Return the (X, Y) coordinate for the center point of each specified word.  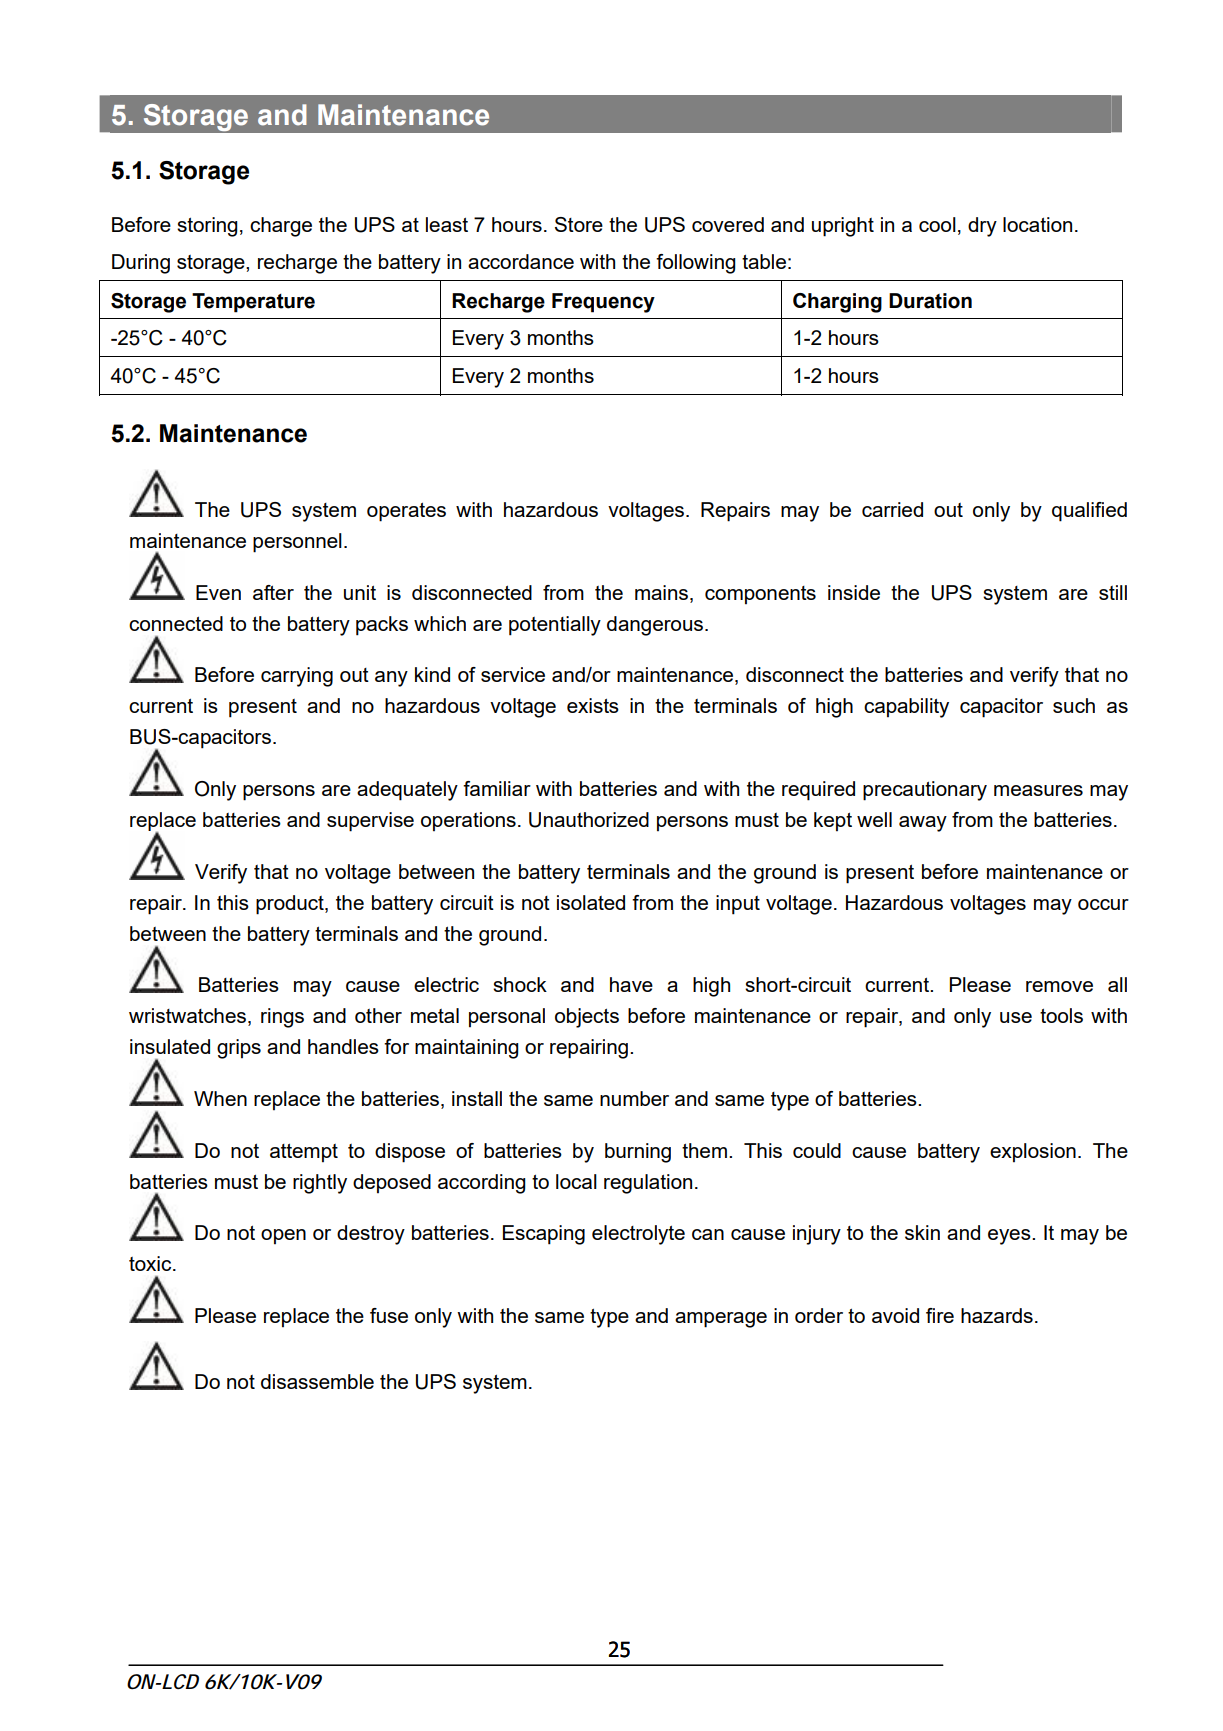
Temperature (253, 303)
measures (1038, 790)
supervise (370, 822)
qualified (1089, 512)
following (696, 264)
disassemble (317, 1381)
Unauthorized (589, 820)
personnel (297, 543)
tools (1061, 1015)
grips (239, 1049)
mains (661, 592)
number (634, 1098)
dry (982, 227)
